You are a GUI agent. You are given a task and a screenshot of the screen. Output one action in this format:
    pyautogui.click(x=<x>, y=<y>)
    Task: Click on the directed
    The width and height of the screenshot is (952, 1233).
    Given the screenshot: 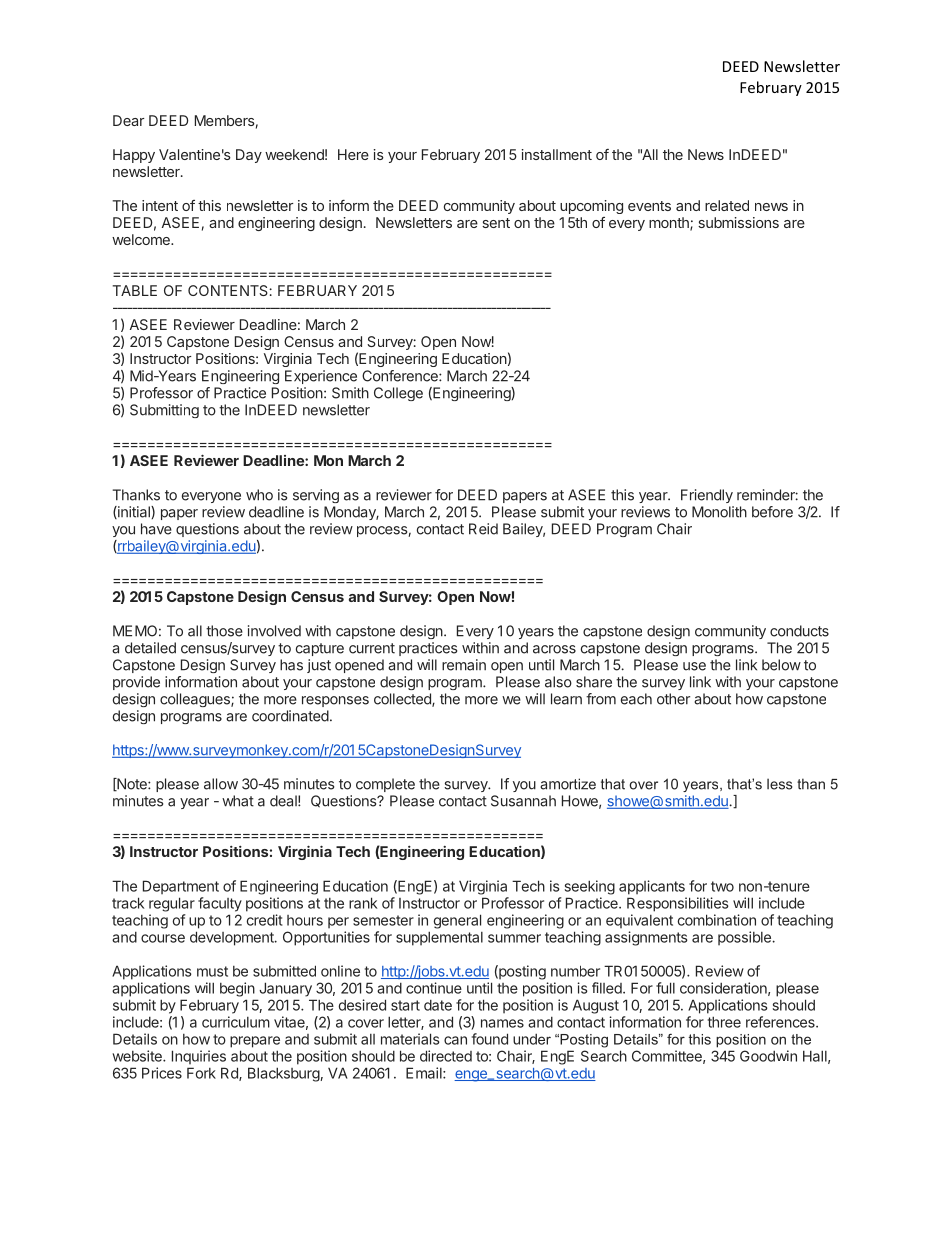 What is the action you would take?
    pyautogui.click(x=446, y=1056)
